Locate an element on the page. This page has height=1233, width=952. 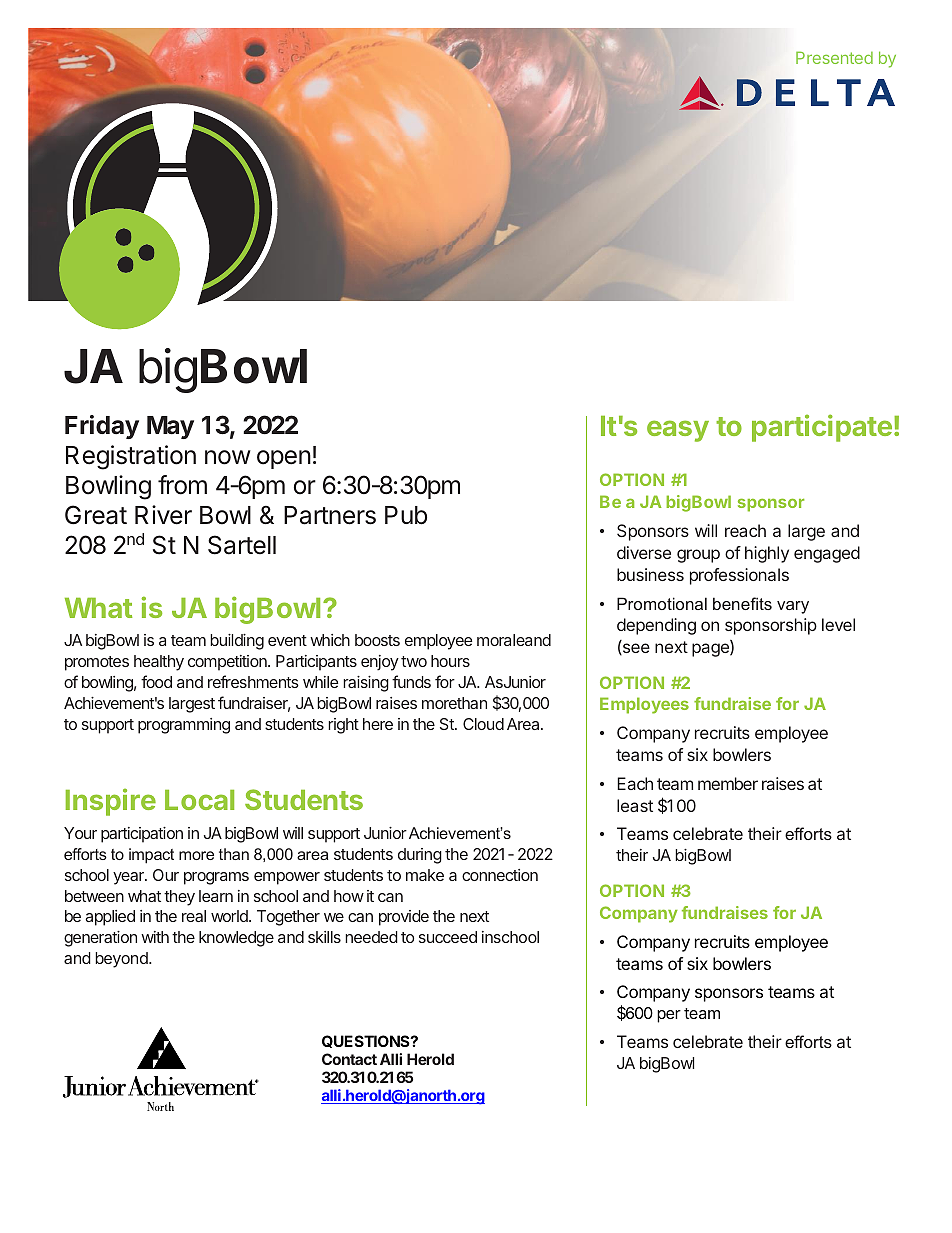
May is located at coordinates (170, 427).
